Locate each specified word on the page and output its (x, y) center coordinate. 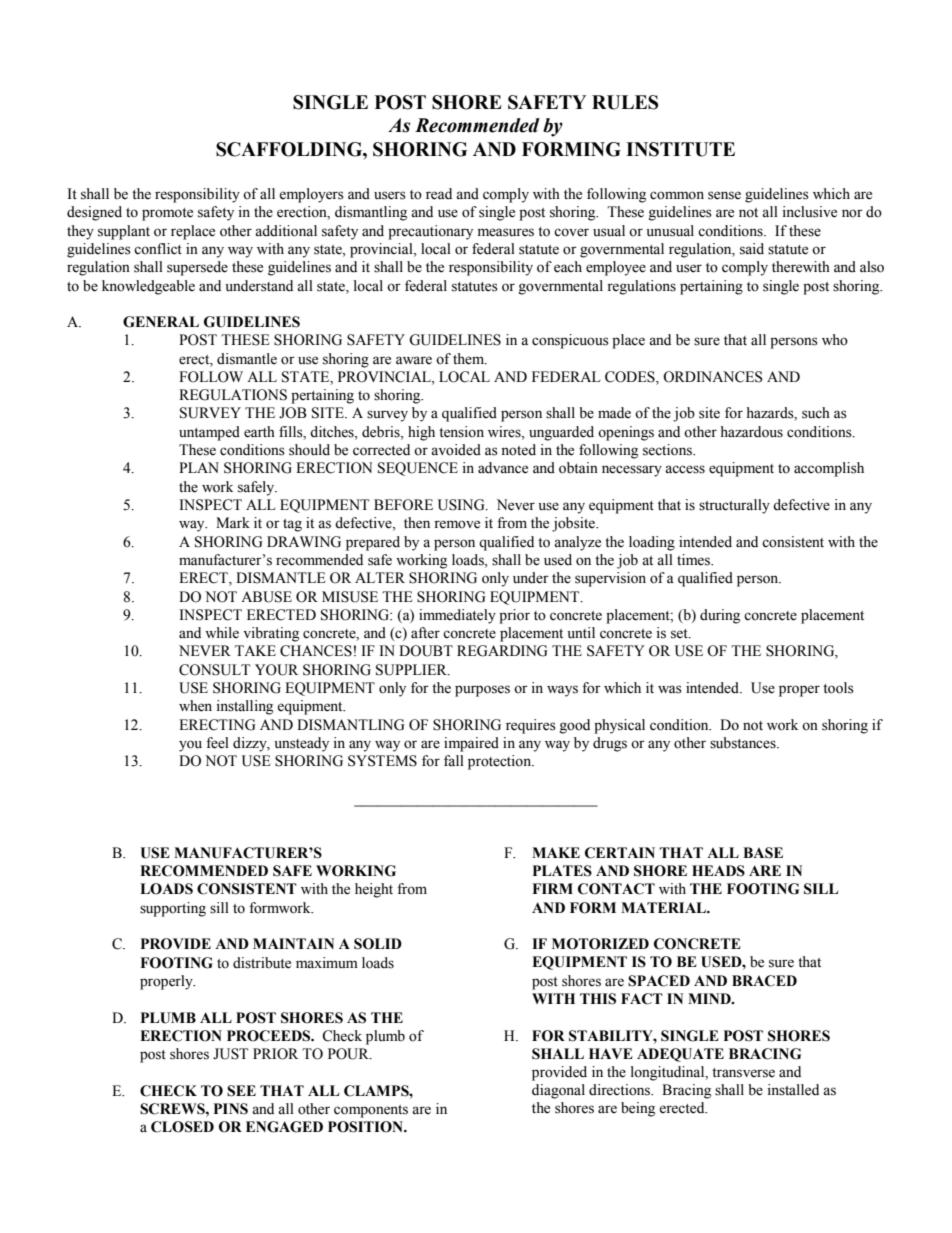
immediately (457, 616)
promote (167, 214)
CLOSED (182, 1127)
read (439, 194)
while (222, 633)
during (720, 616)
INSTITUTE (680, 149)
